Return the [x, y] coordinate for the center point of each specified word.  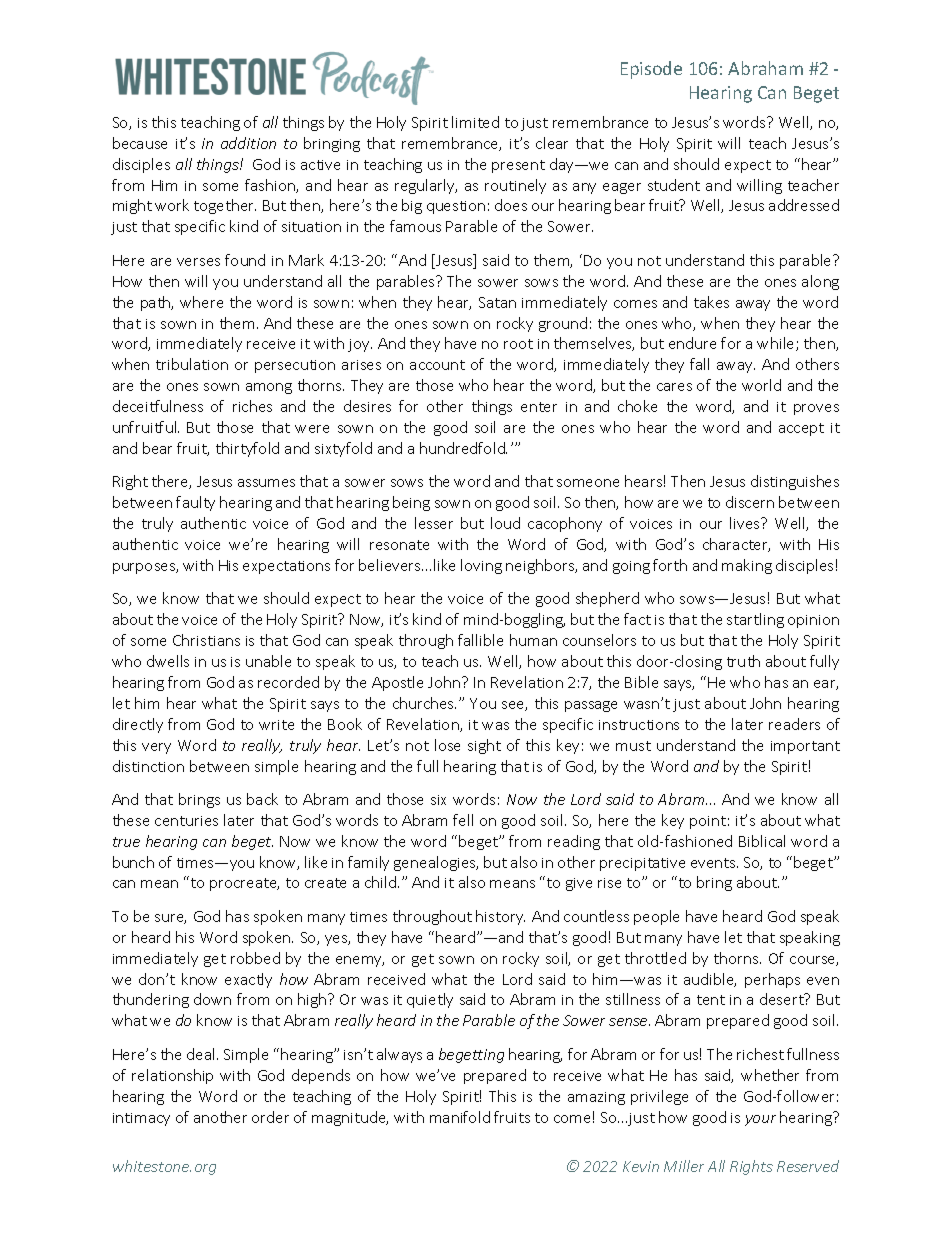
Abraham [765, 68]
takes [711, 302]
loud [505, 523]
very [156, 748]
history [500, 917]
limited [475, 122]
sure [170, 919]
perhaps [772, 980]
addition [248, 143]
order [270, 1117]
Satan [497, 302]
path [157, 303]
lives [746, 523]
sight [484, 746]
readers [794, 724]
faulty [195, 503]
